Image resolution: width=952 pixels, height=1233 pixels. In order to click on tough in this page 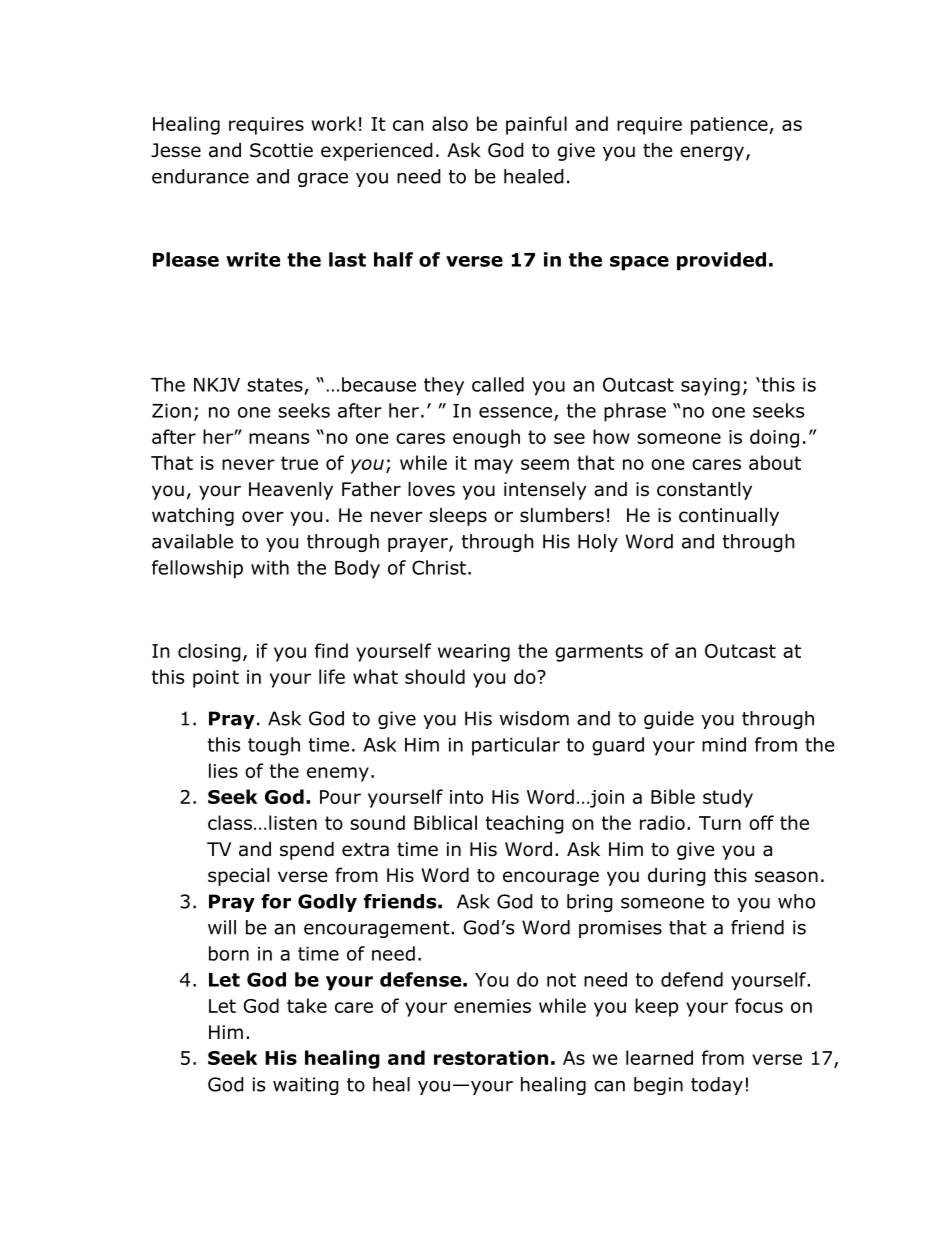, I will do `click(274, 746)`.
